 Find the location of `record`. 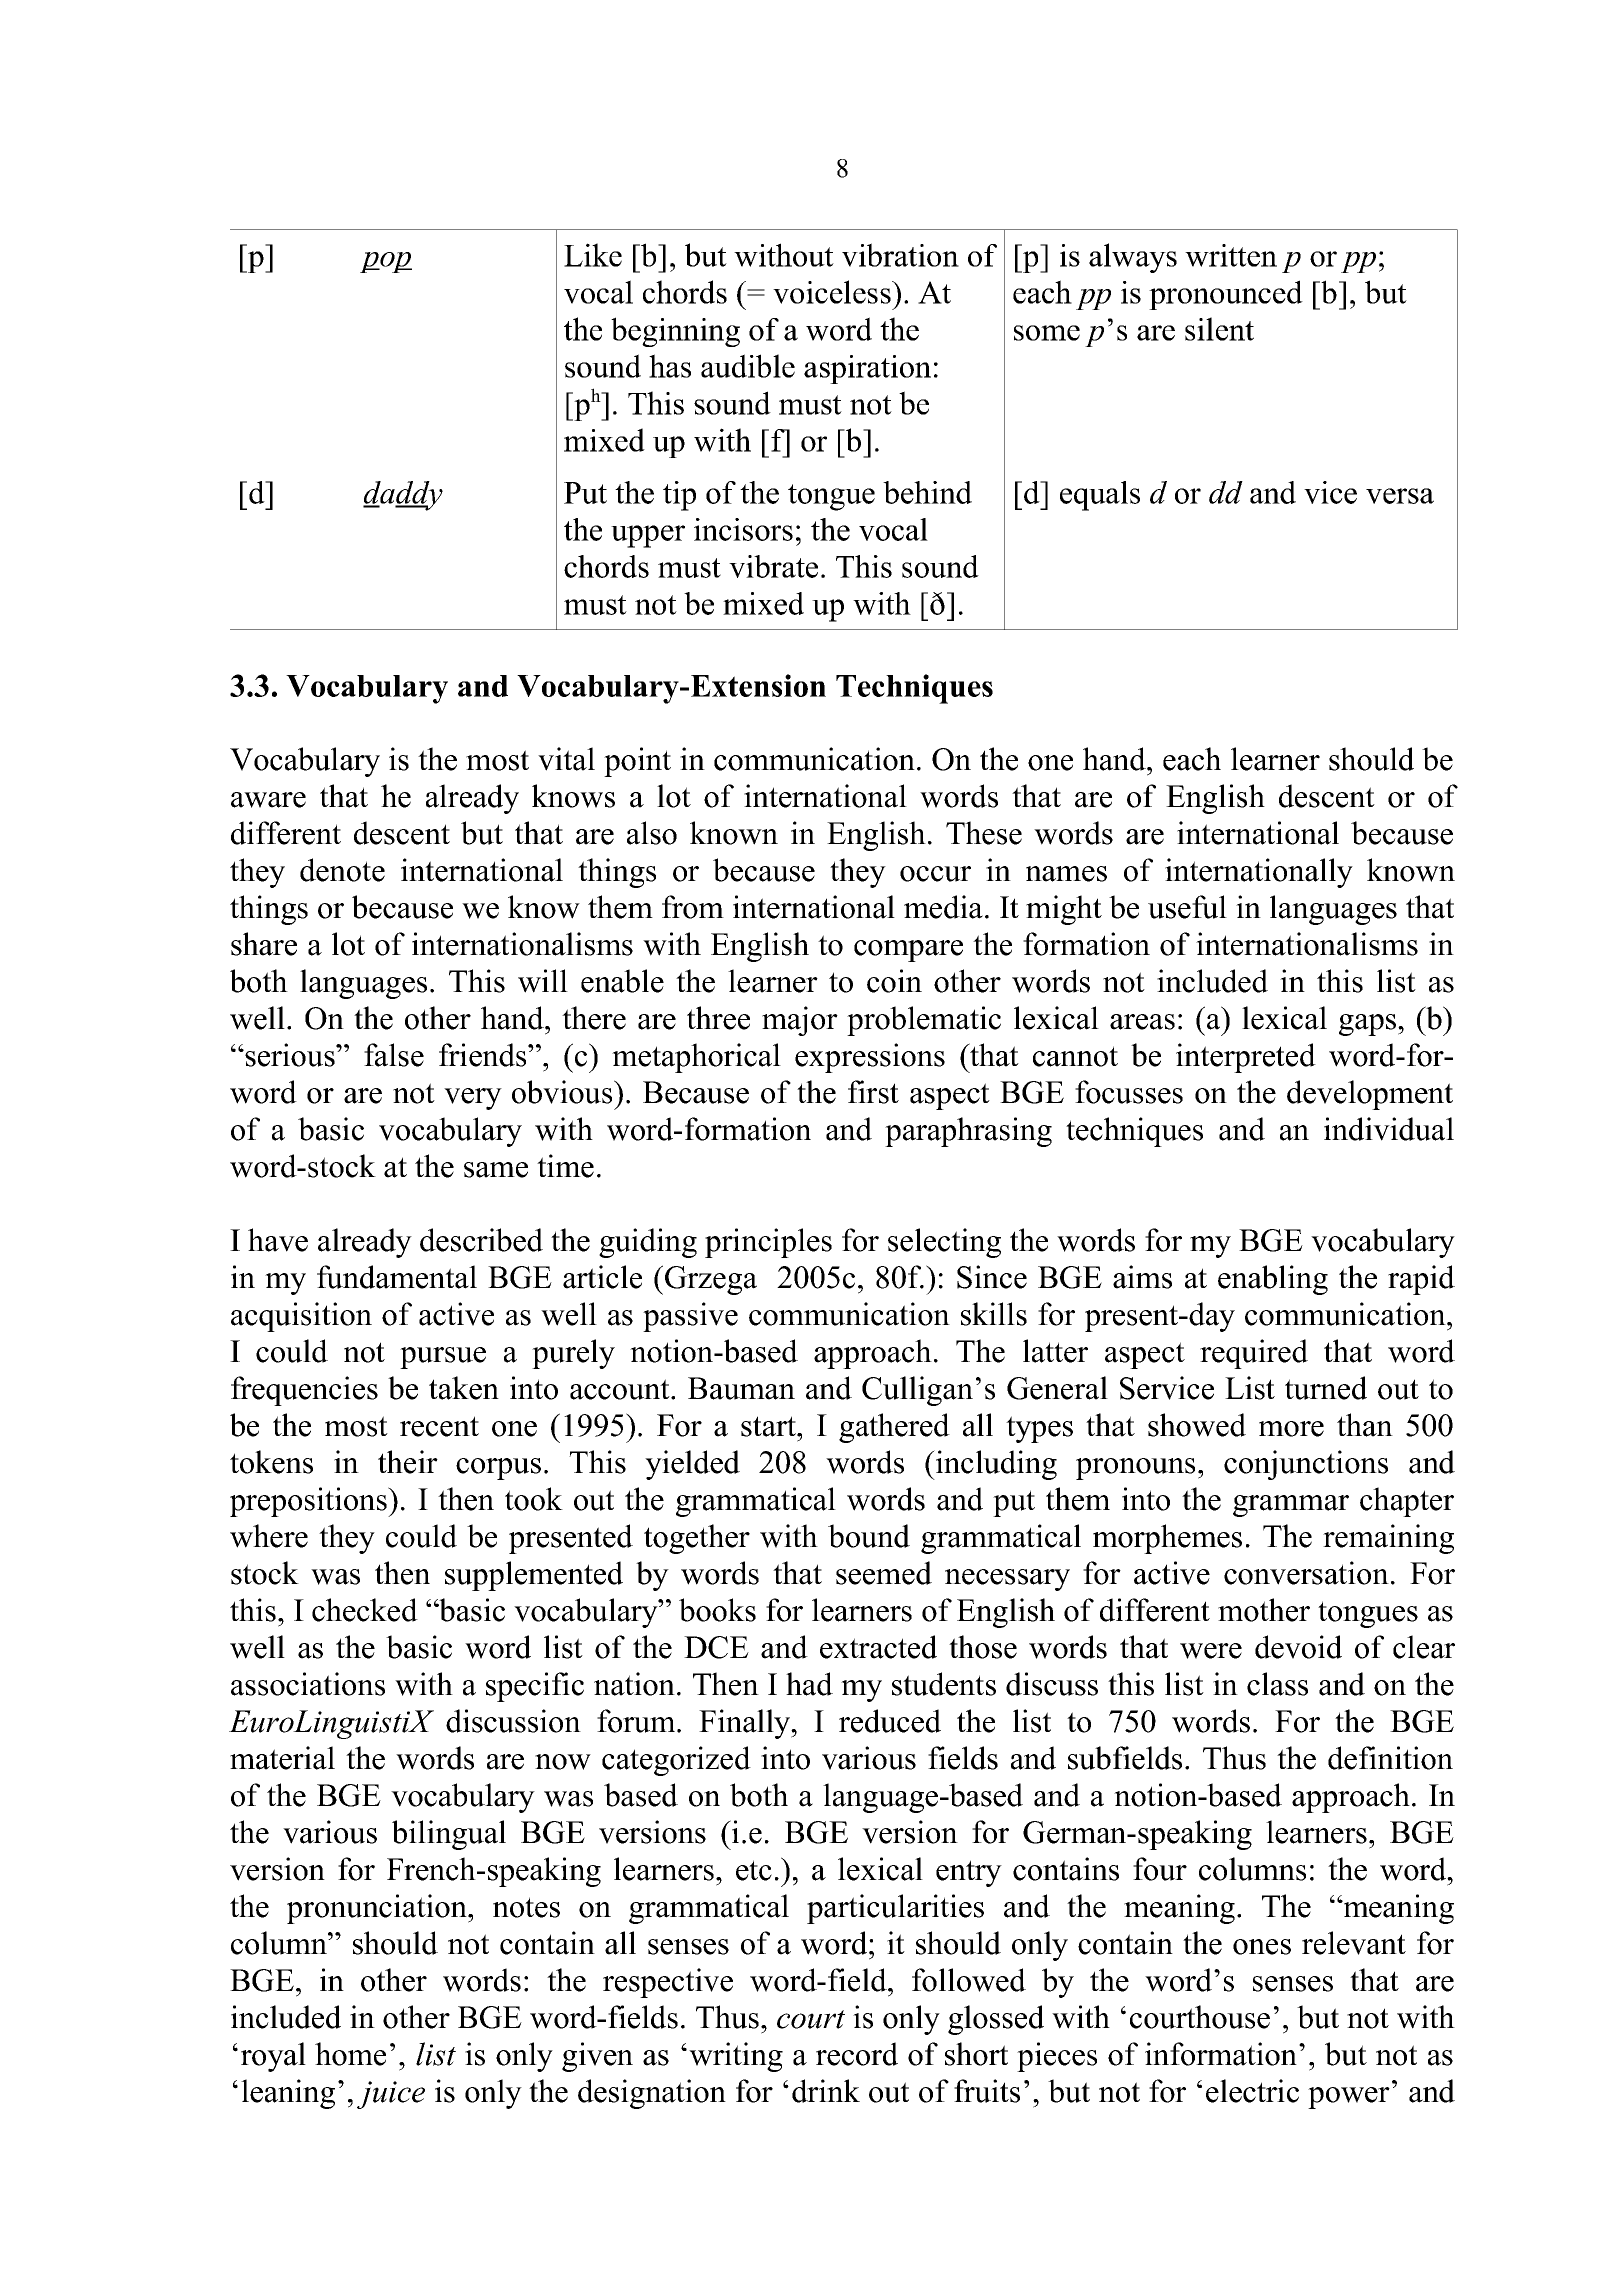

record is located at coordinates (857, 2054).
